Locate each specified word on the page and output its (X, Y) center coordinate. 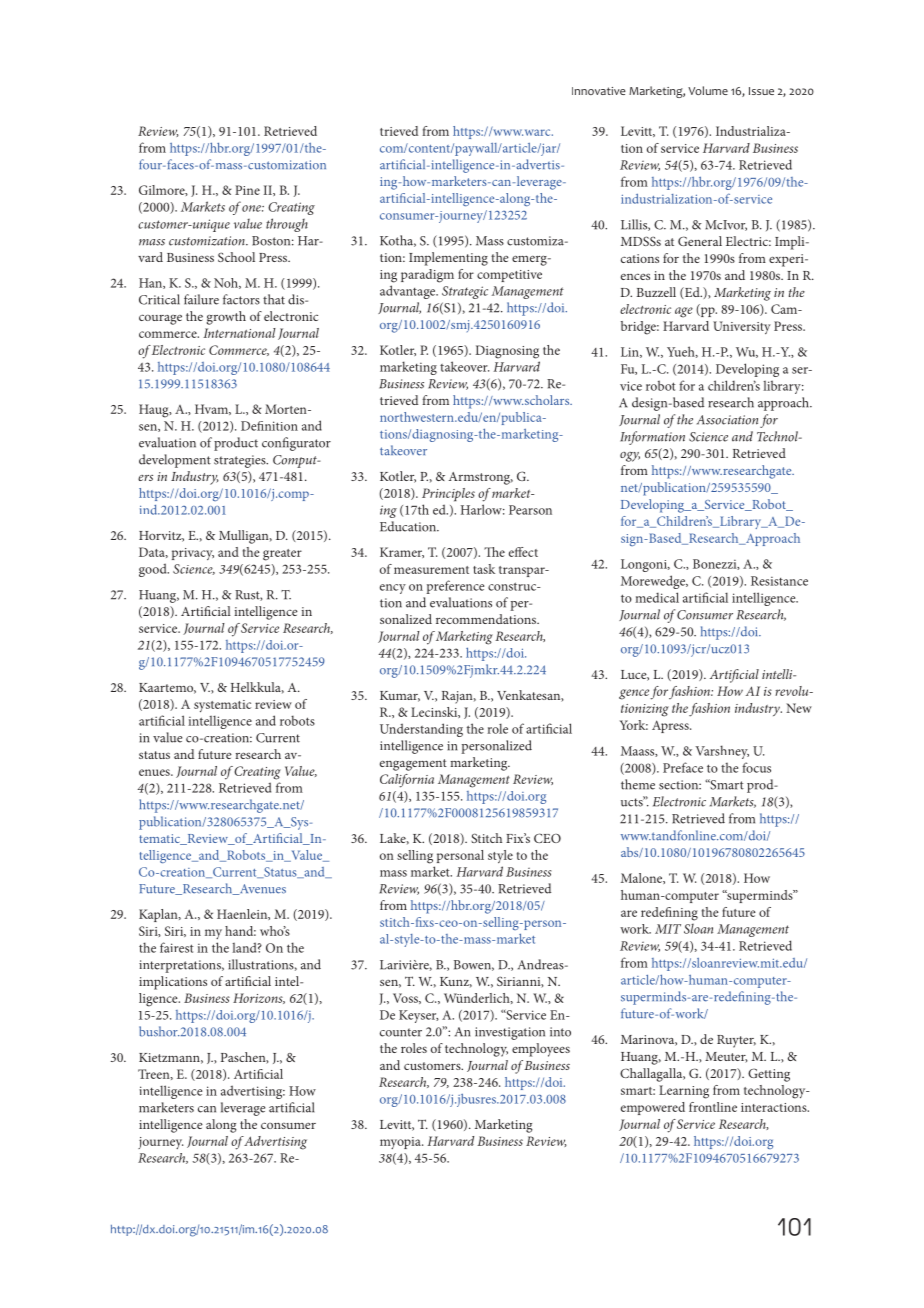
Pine (247, 190)
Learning (684, 1092)
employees (541, 1050)
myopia (401, 1143)
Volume (708, 90)
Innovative (599, 91)
